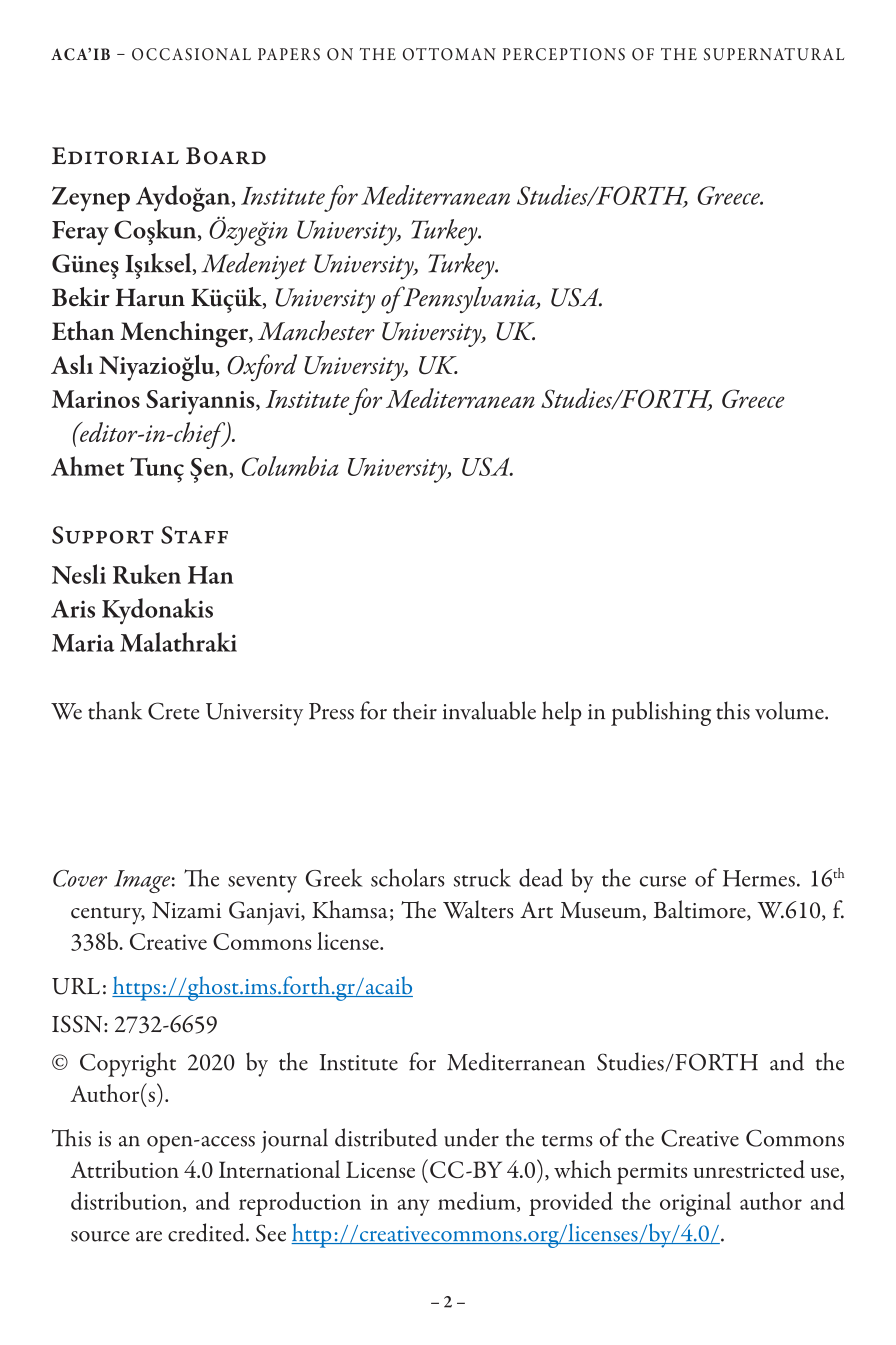 The height and width of the screenshot is (1345, 896). Describe the element at coordinates (469, 299) in the screenshot. I see `Pennsylvania` at that location.
